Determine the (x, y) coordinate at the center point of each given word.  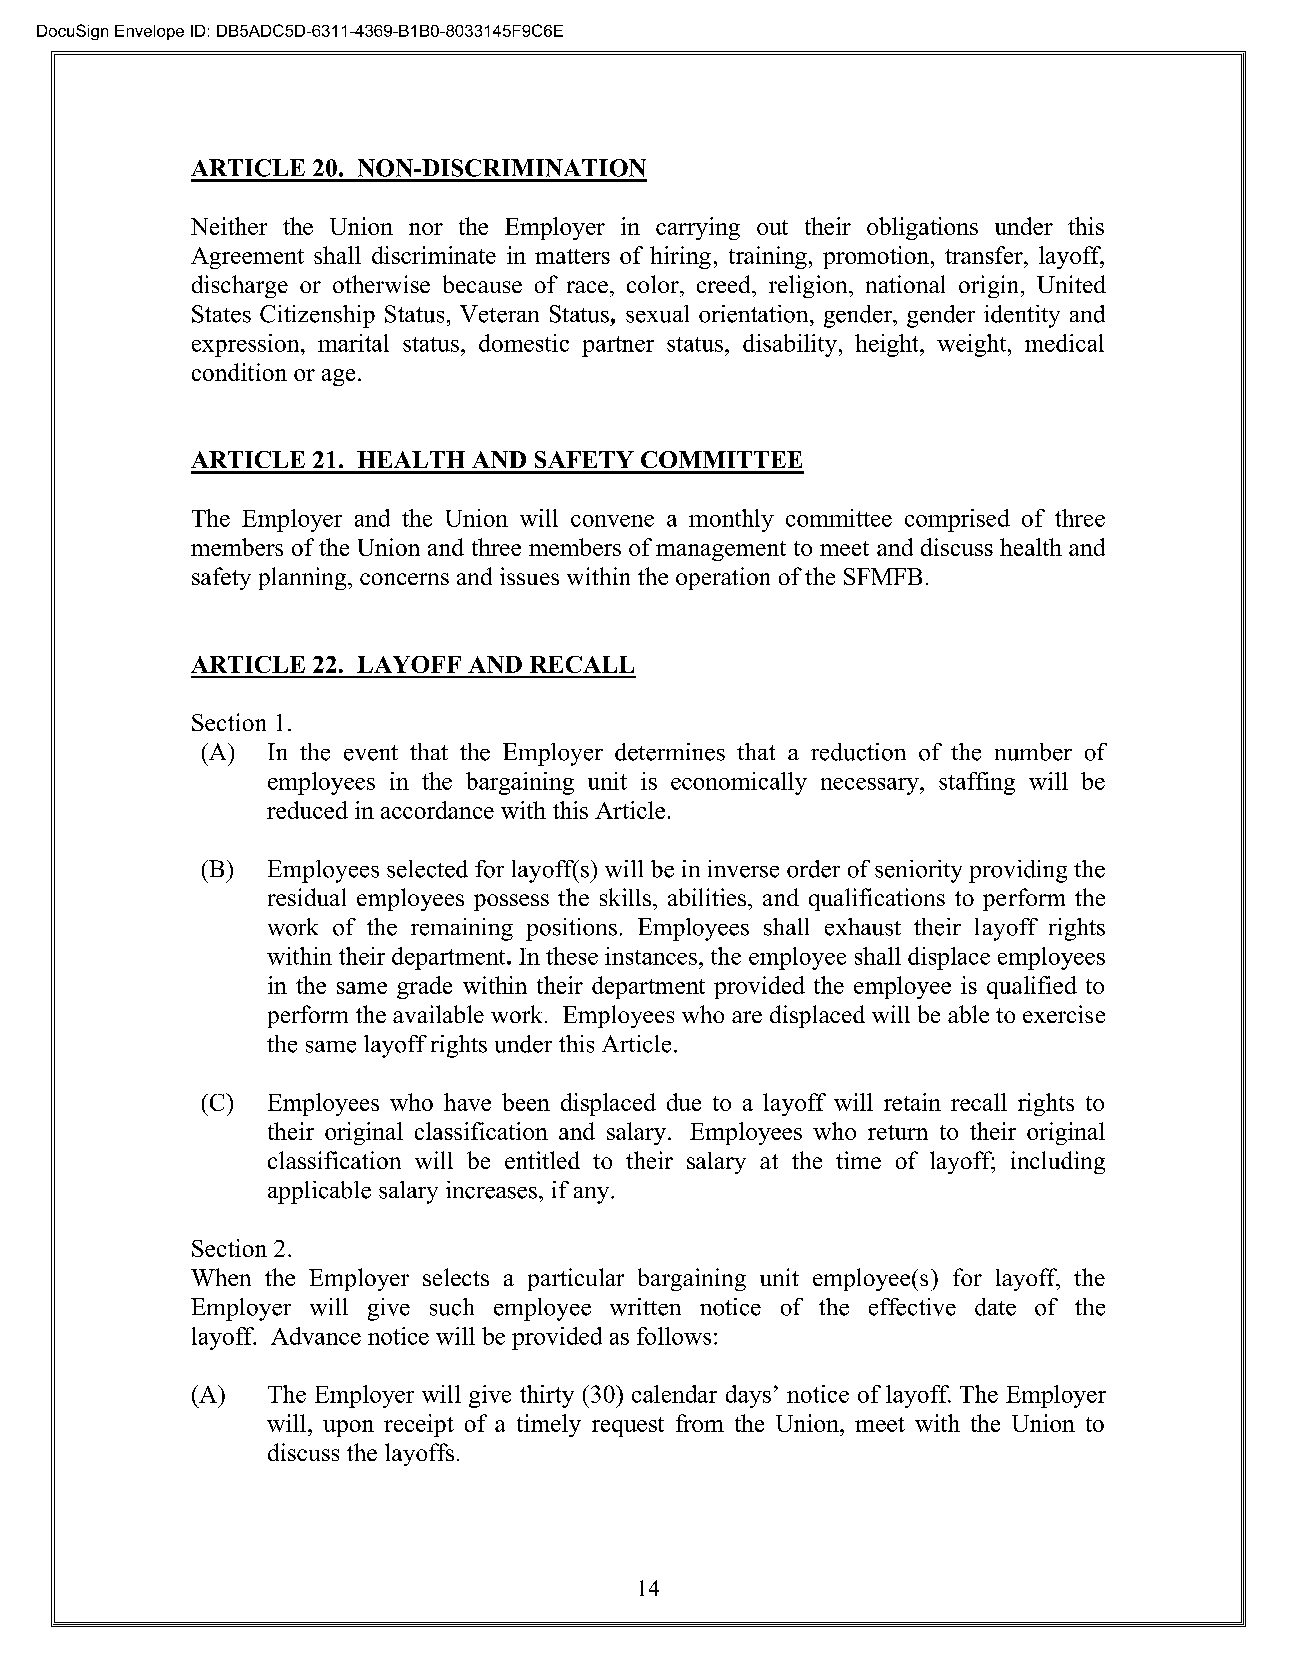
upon (348, 1428)
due (684, 1102)
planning (304, 578)
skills (625, 897)
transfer (985, 255)
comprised (957, 520)
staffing (977, 783)
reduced (307, 810)
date (995, 1307)
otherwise (381, 284)
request (628, 1427)
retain (912, 1102)
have (467, 1102)
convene (612, 521)
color (654, 284)
